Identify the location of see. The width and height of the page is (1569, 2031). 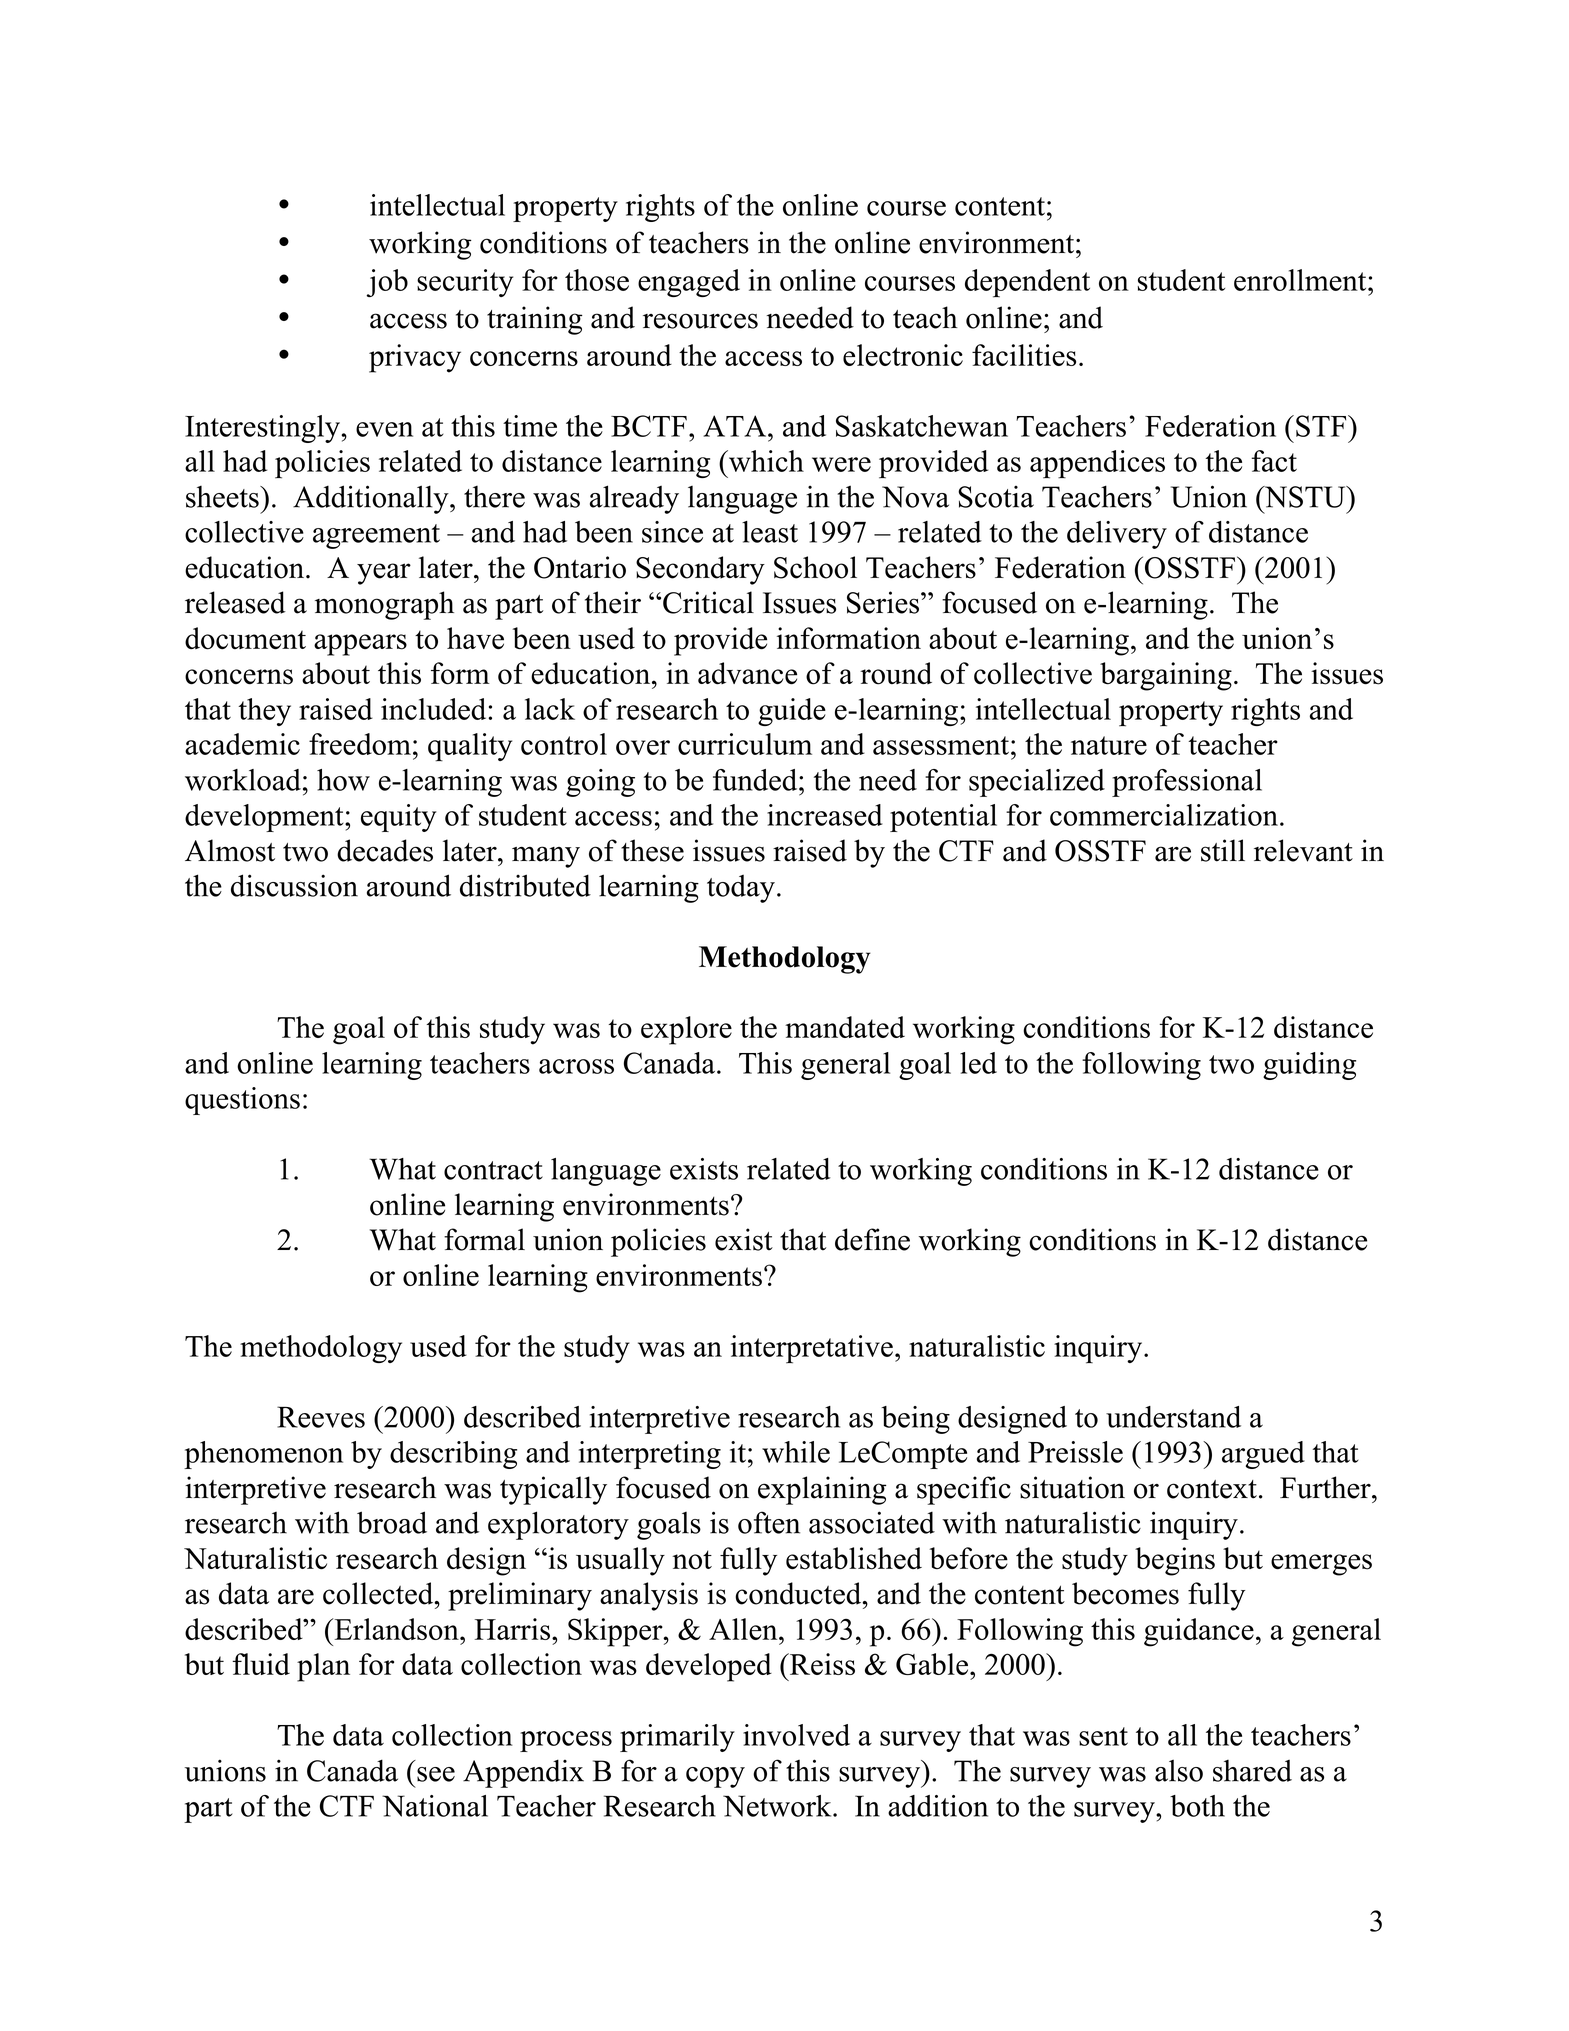
(436, 1774).
